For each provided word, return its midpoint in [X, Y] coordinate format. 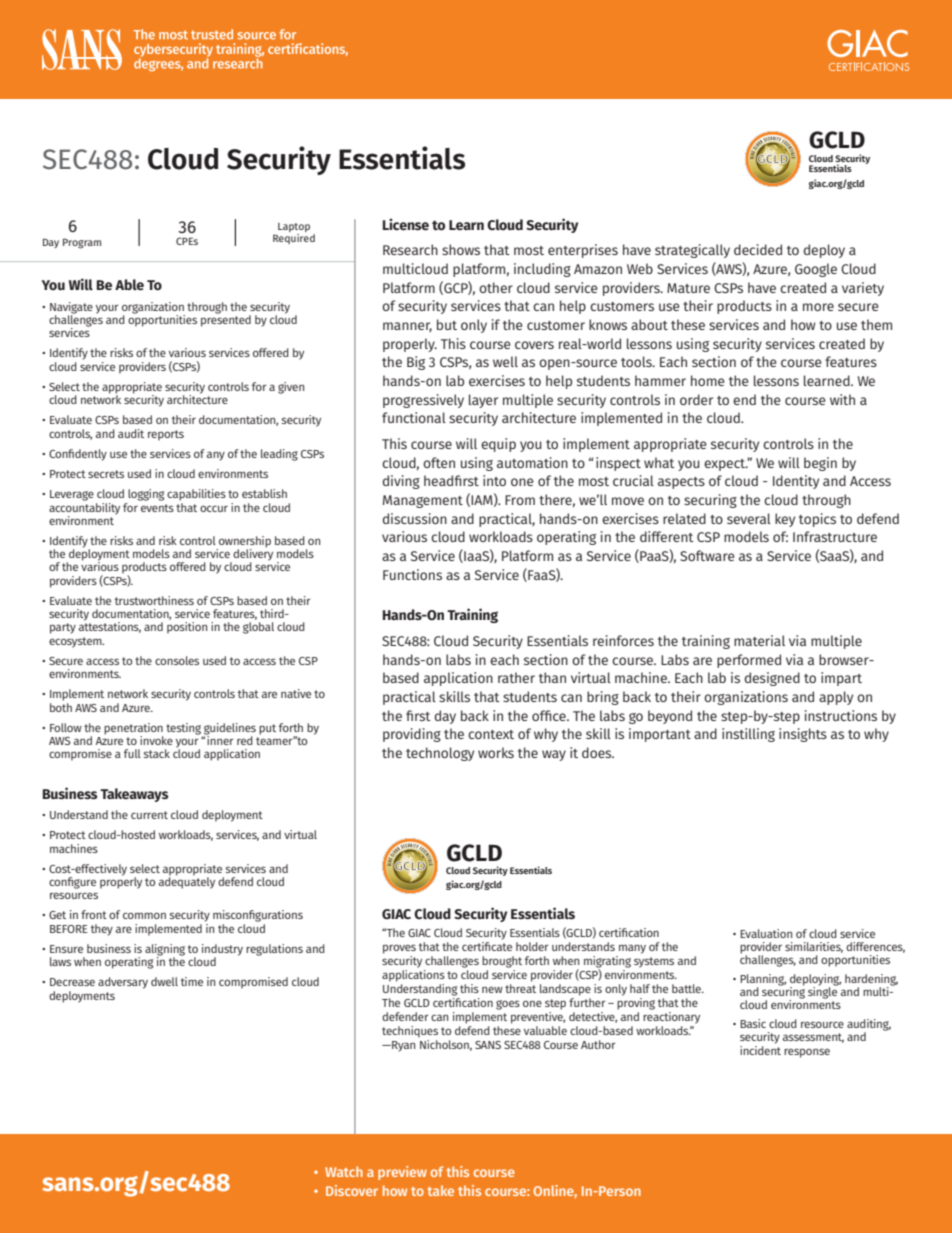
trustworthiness [154, 600]
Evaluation [766, 933]
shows [461, 249]
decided [758, 249]
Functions [412, 574]
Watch [344, 1171]
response [807, 1053]
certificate [487, 946]
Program [82, 243]
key [785, 520]
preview [402, 1173]
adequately [187, 882]
